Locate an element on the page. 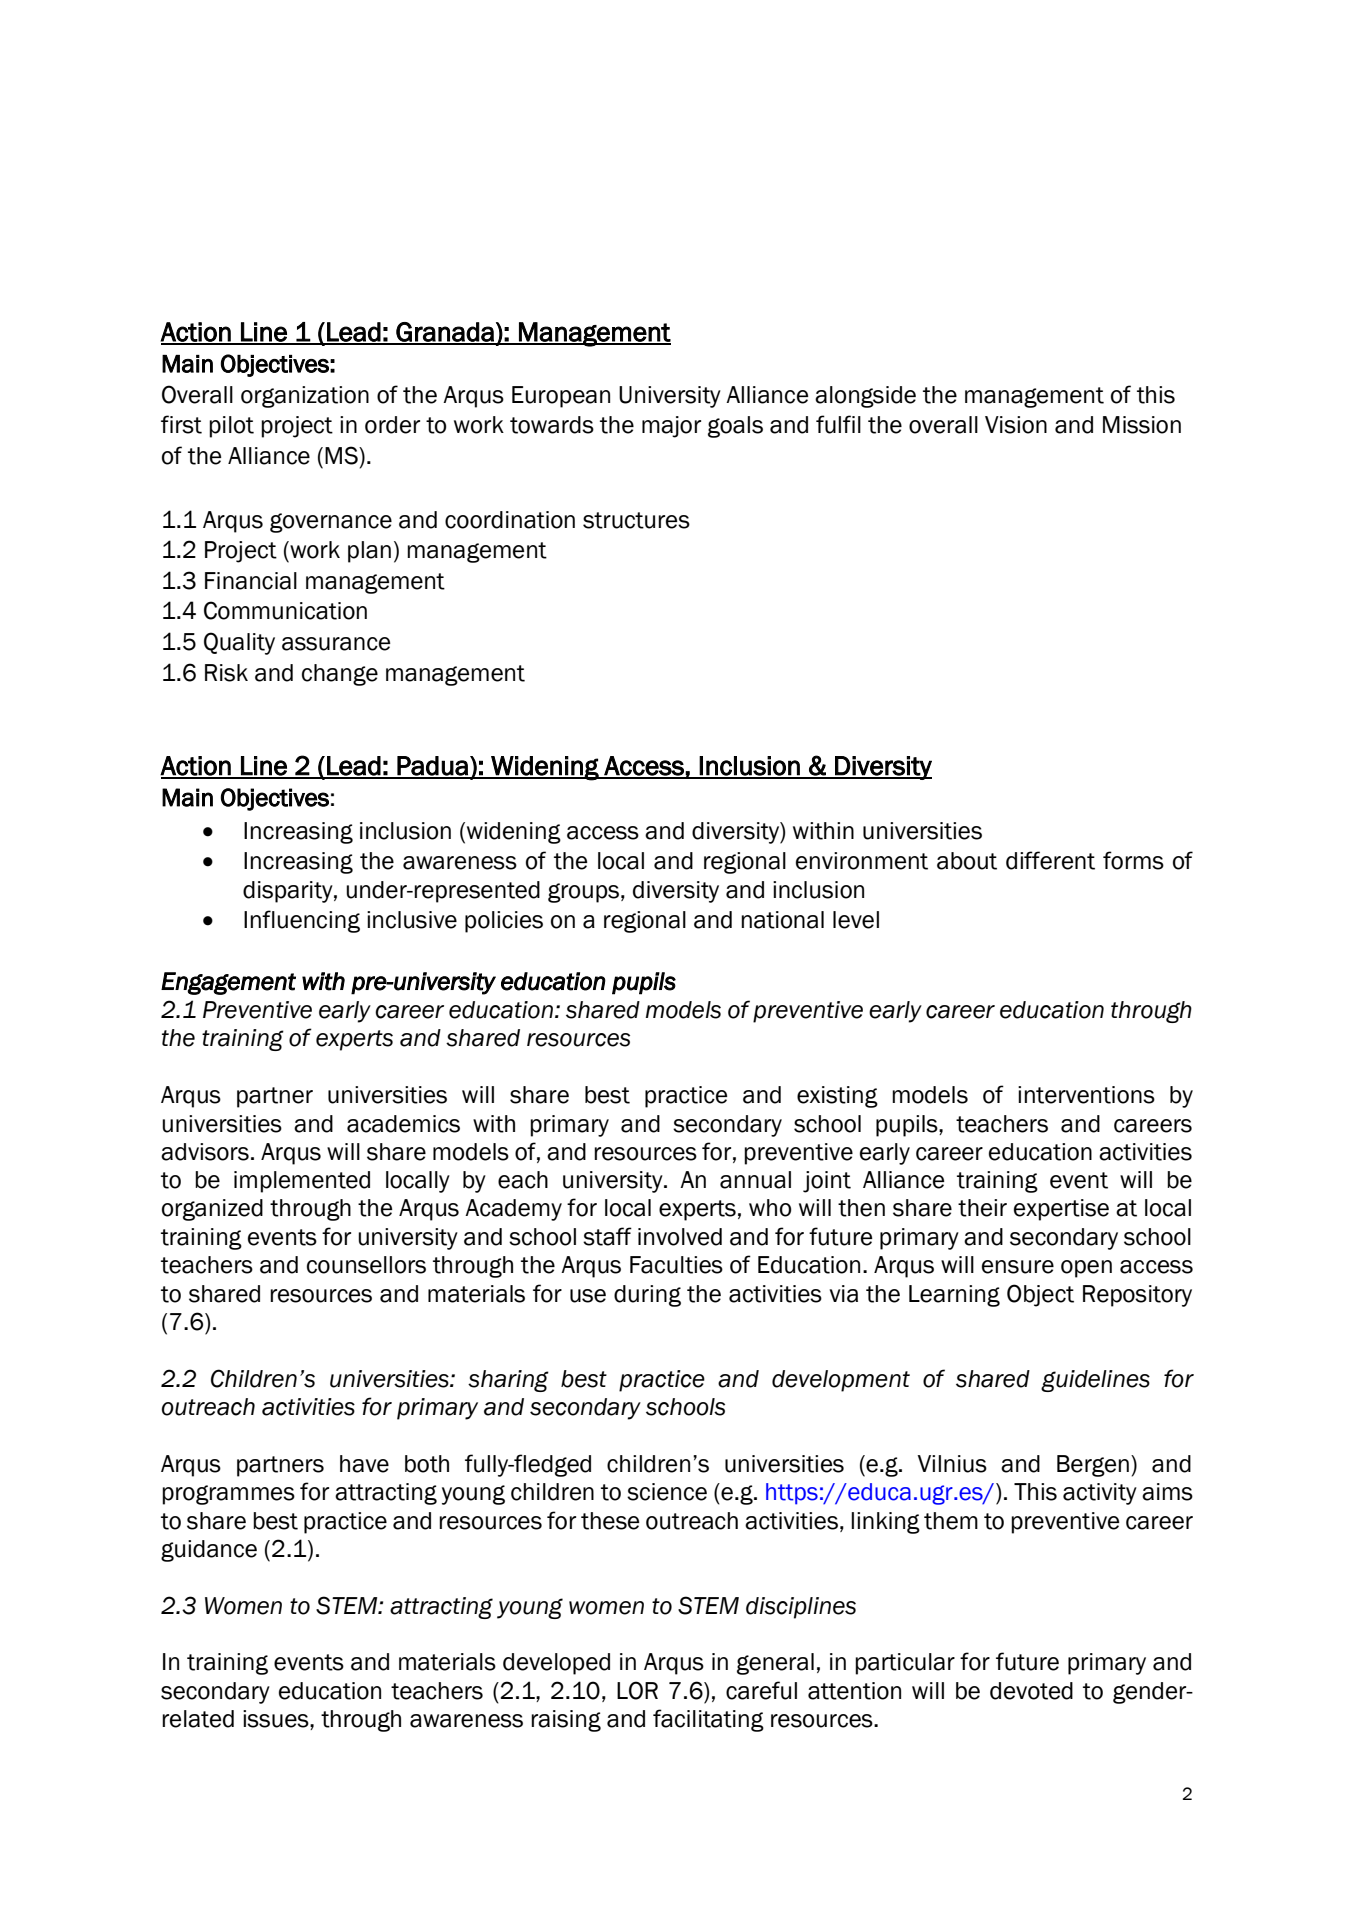 This page has height=1915, width=1354. major is located at coordinates (671, 427).
